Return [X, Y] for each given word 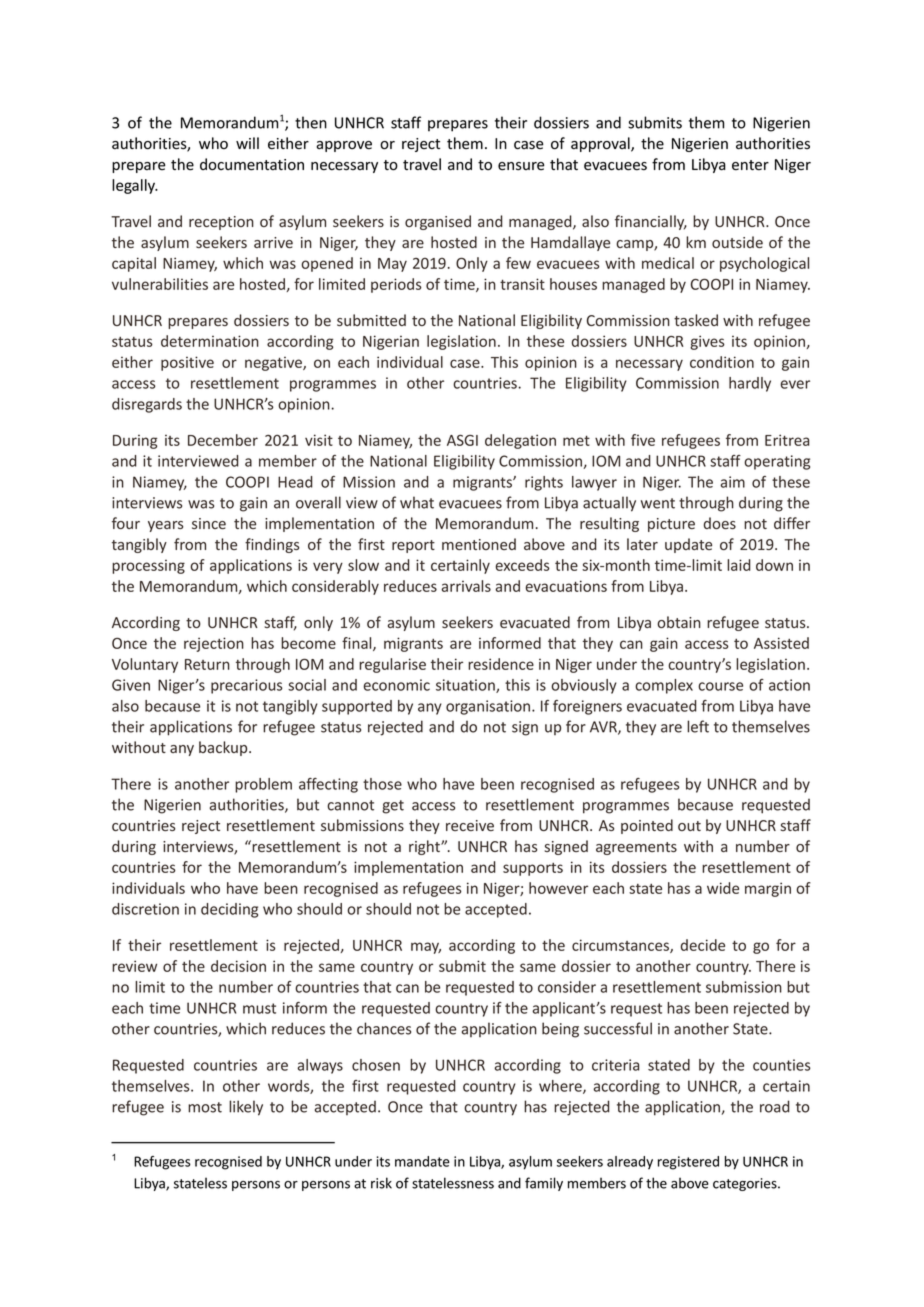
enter [750, 165]
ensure [521, 166]
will [247, 143]
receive [470, 825]
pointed [647, 826]
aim [732, 482]
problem [263, 785]
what [417, 502]
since [209, 523]
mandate [422, 1161]
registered [688, 1163]
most [205, 1107]
